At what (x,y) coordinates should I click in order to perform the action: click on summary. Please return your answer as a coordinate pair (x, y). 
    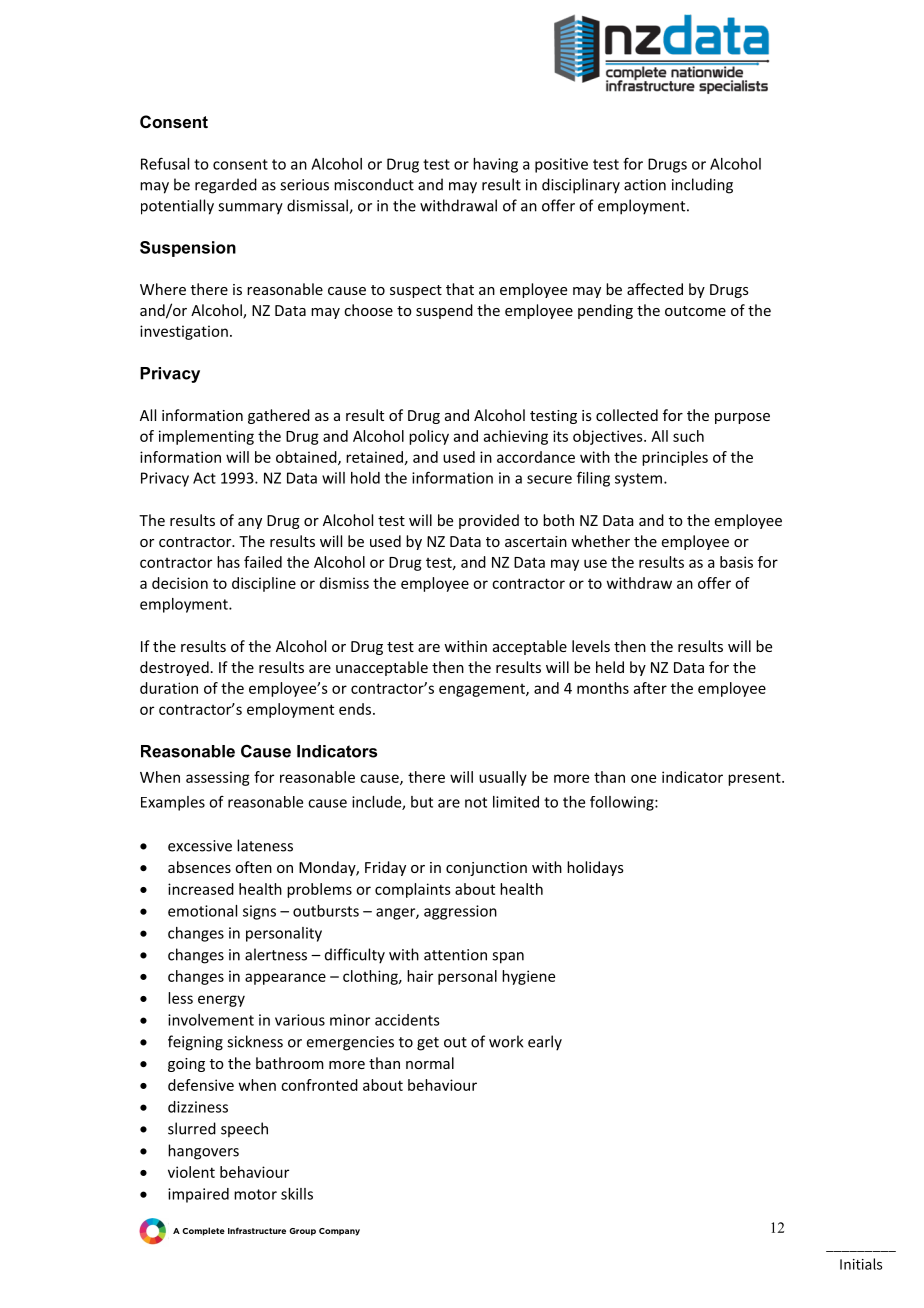
    Looking at the image, I should click on (250, 209).
